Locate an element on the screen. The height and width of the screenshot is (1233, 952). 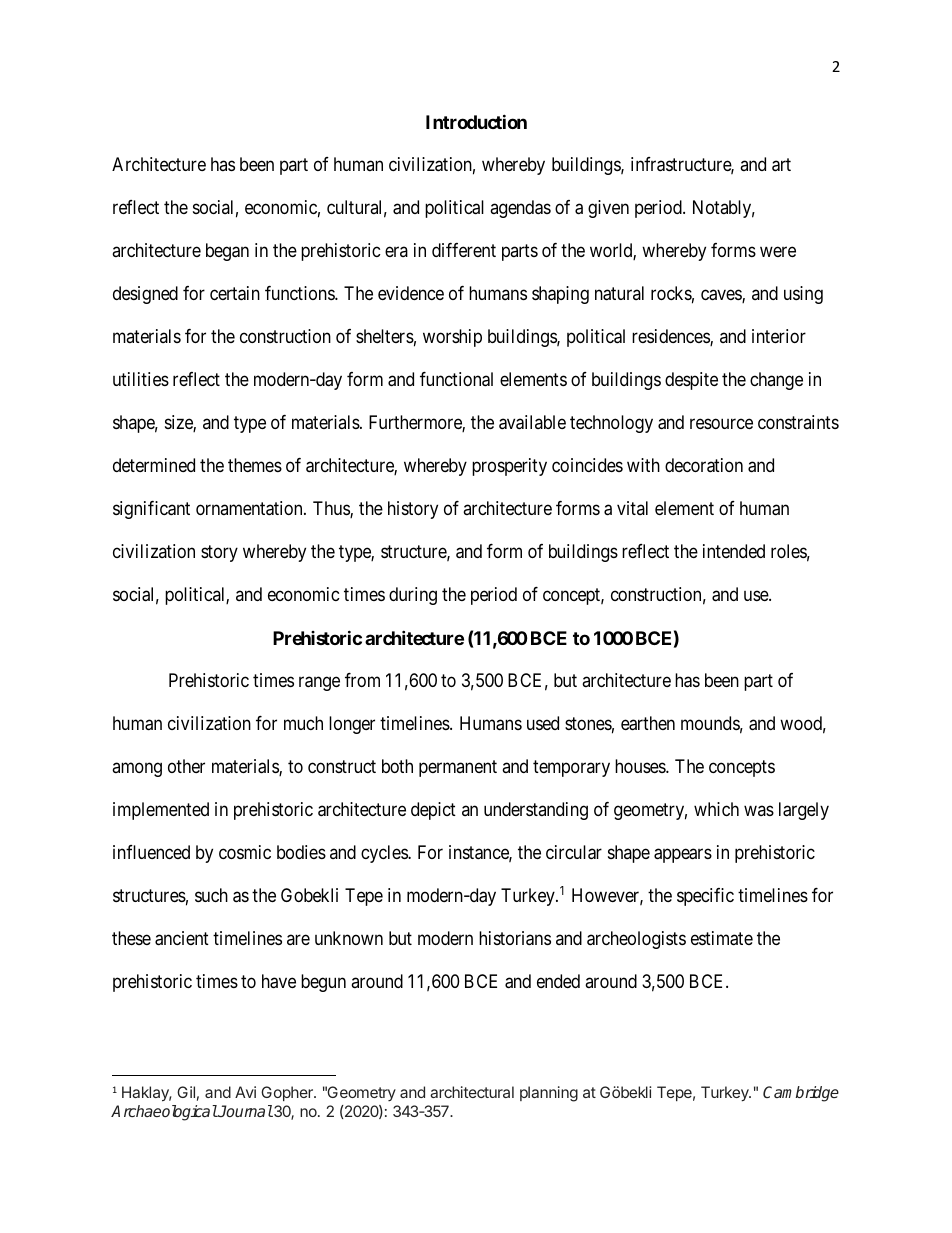
Introduction is located at coordinates (476, 121).
